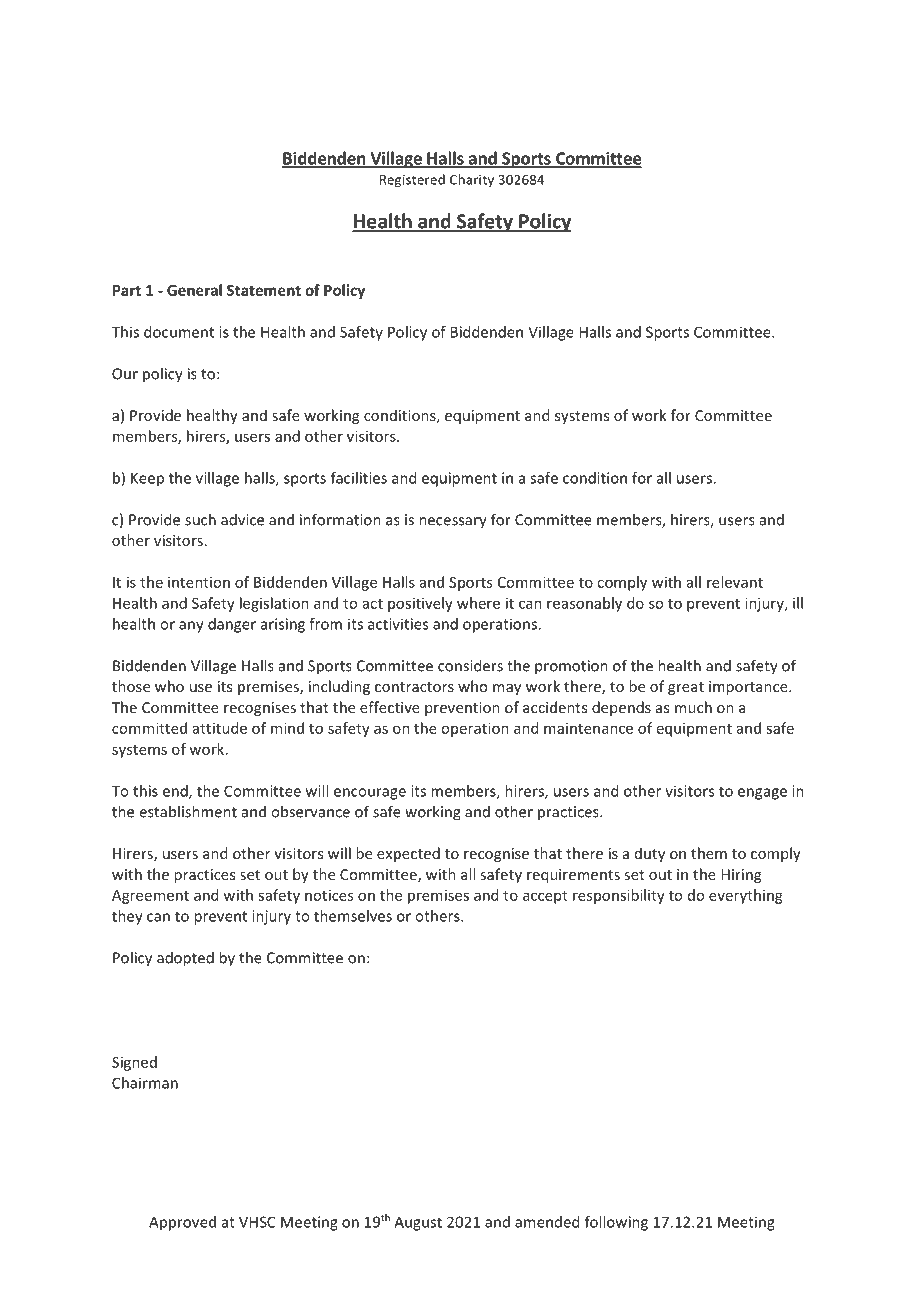  Describe the element at coordinates (220, 728) in the screenshot. I see `attitude` at that location.
